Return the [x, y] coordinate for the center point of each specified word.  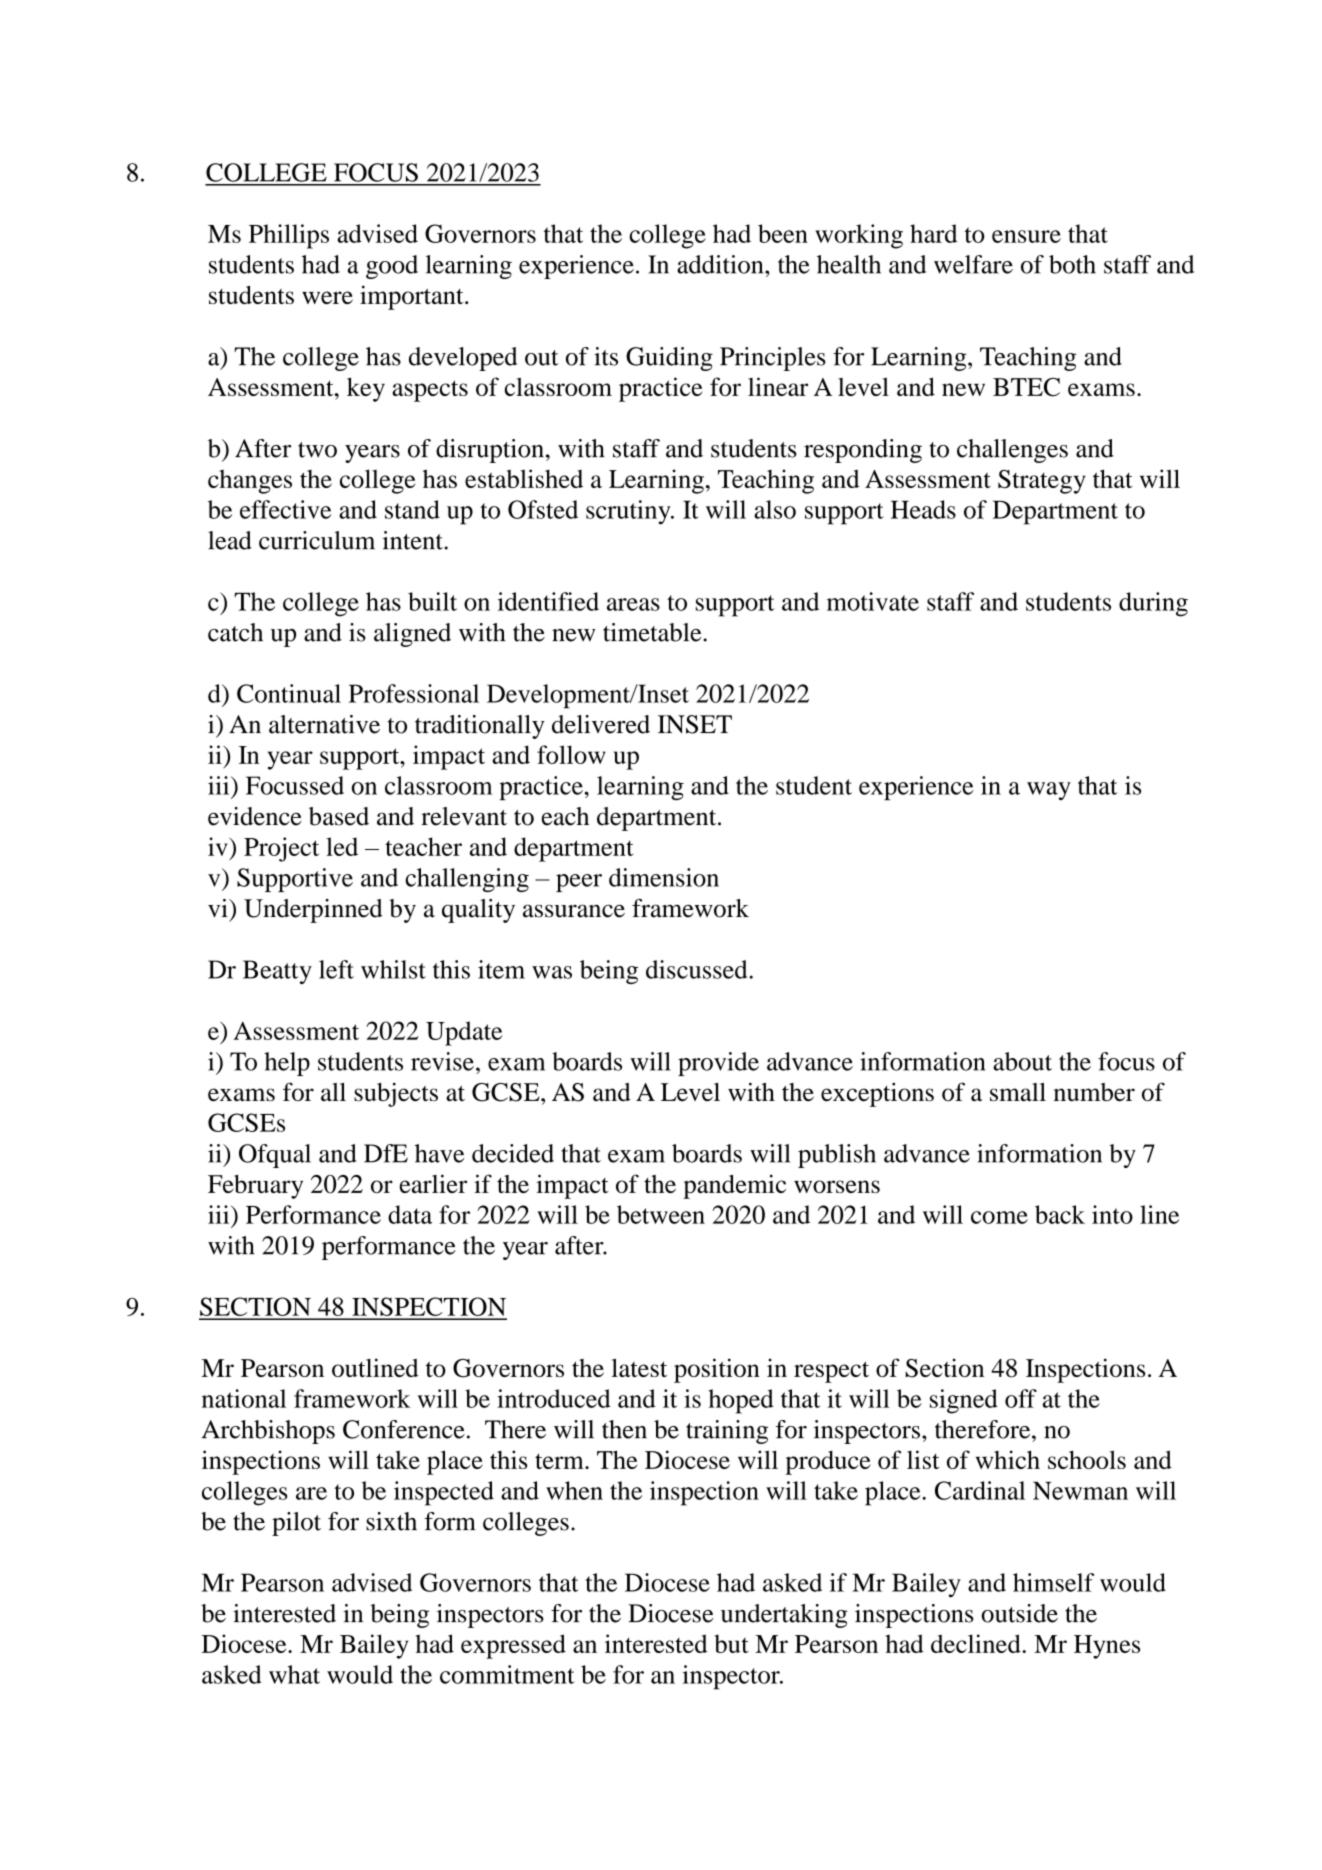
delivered [601, 724]
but [731, 1644]
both [1072, 264]
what [294, 1674]
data [410, 1214]
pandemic [734, 1186]
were [327, 297]
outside [1019, 1613]
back [1060, 1214]
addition [721, 264]
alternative [324, 724]
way [1049, 791]
